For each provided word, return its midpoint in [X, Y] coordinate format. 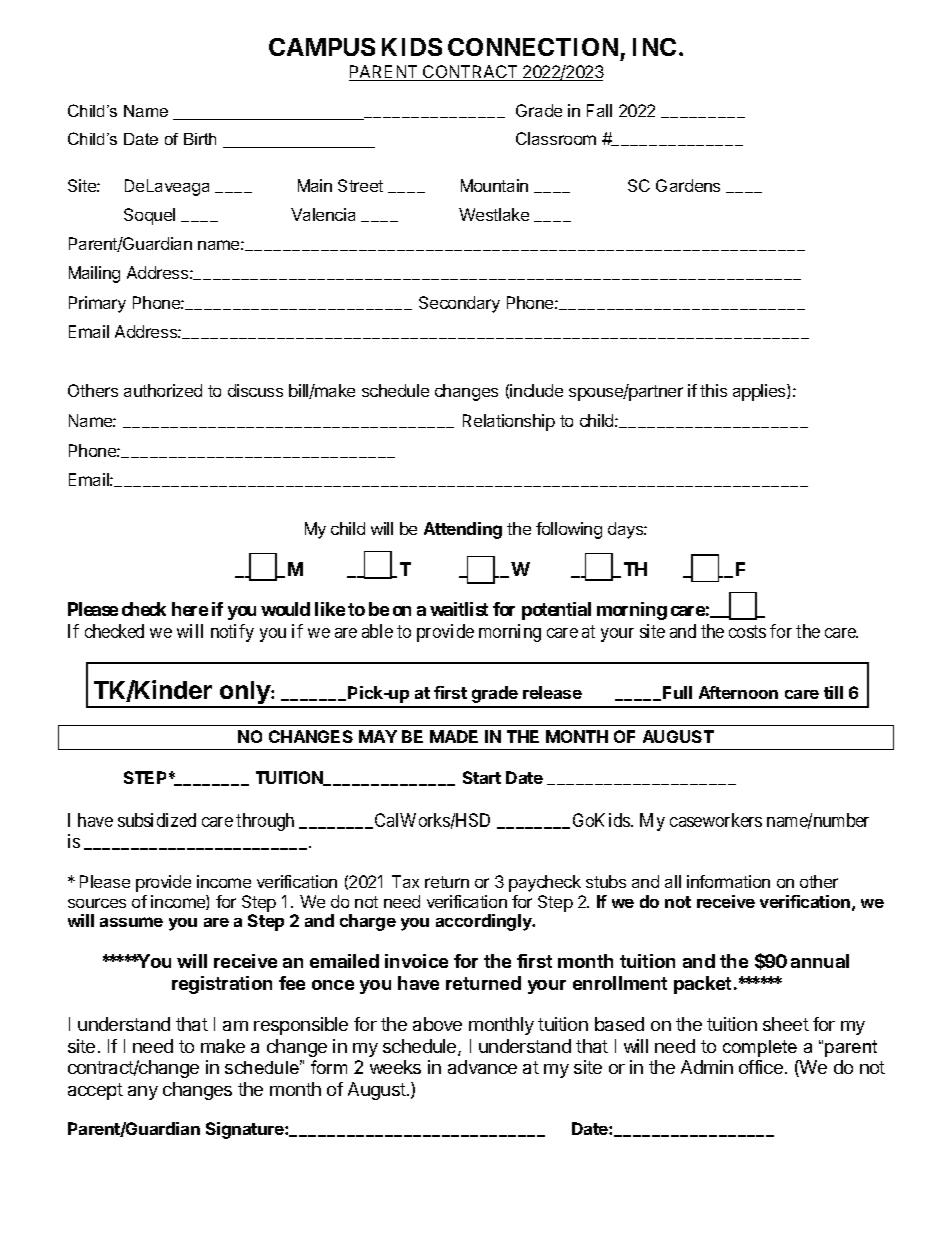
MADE [454, 736]
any [143, 1093]
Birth [200, 139]
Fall [599, 110]
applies [760, 392]
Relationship [509, 422]
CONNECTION [533, 47]
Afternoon [738, 692]
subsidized [157, 820]
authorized [163, 390]
